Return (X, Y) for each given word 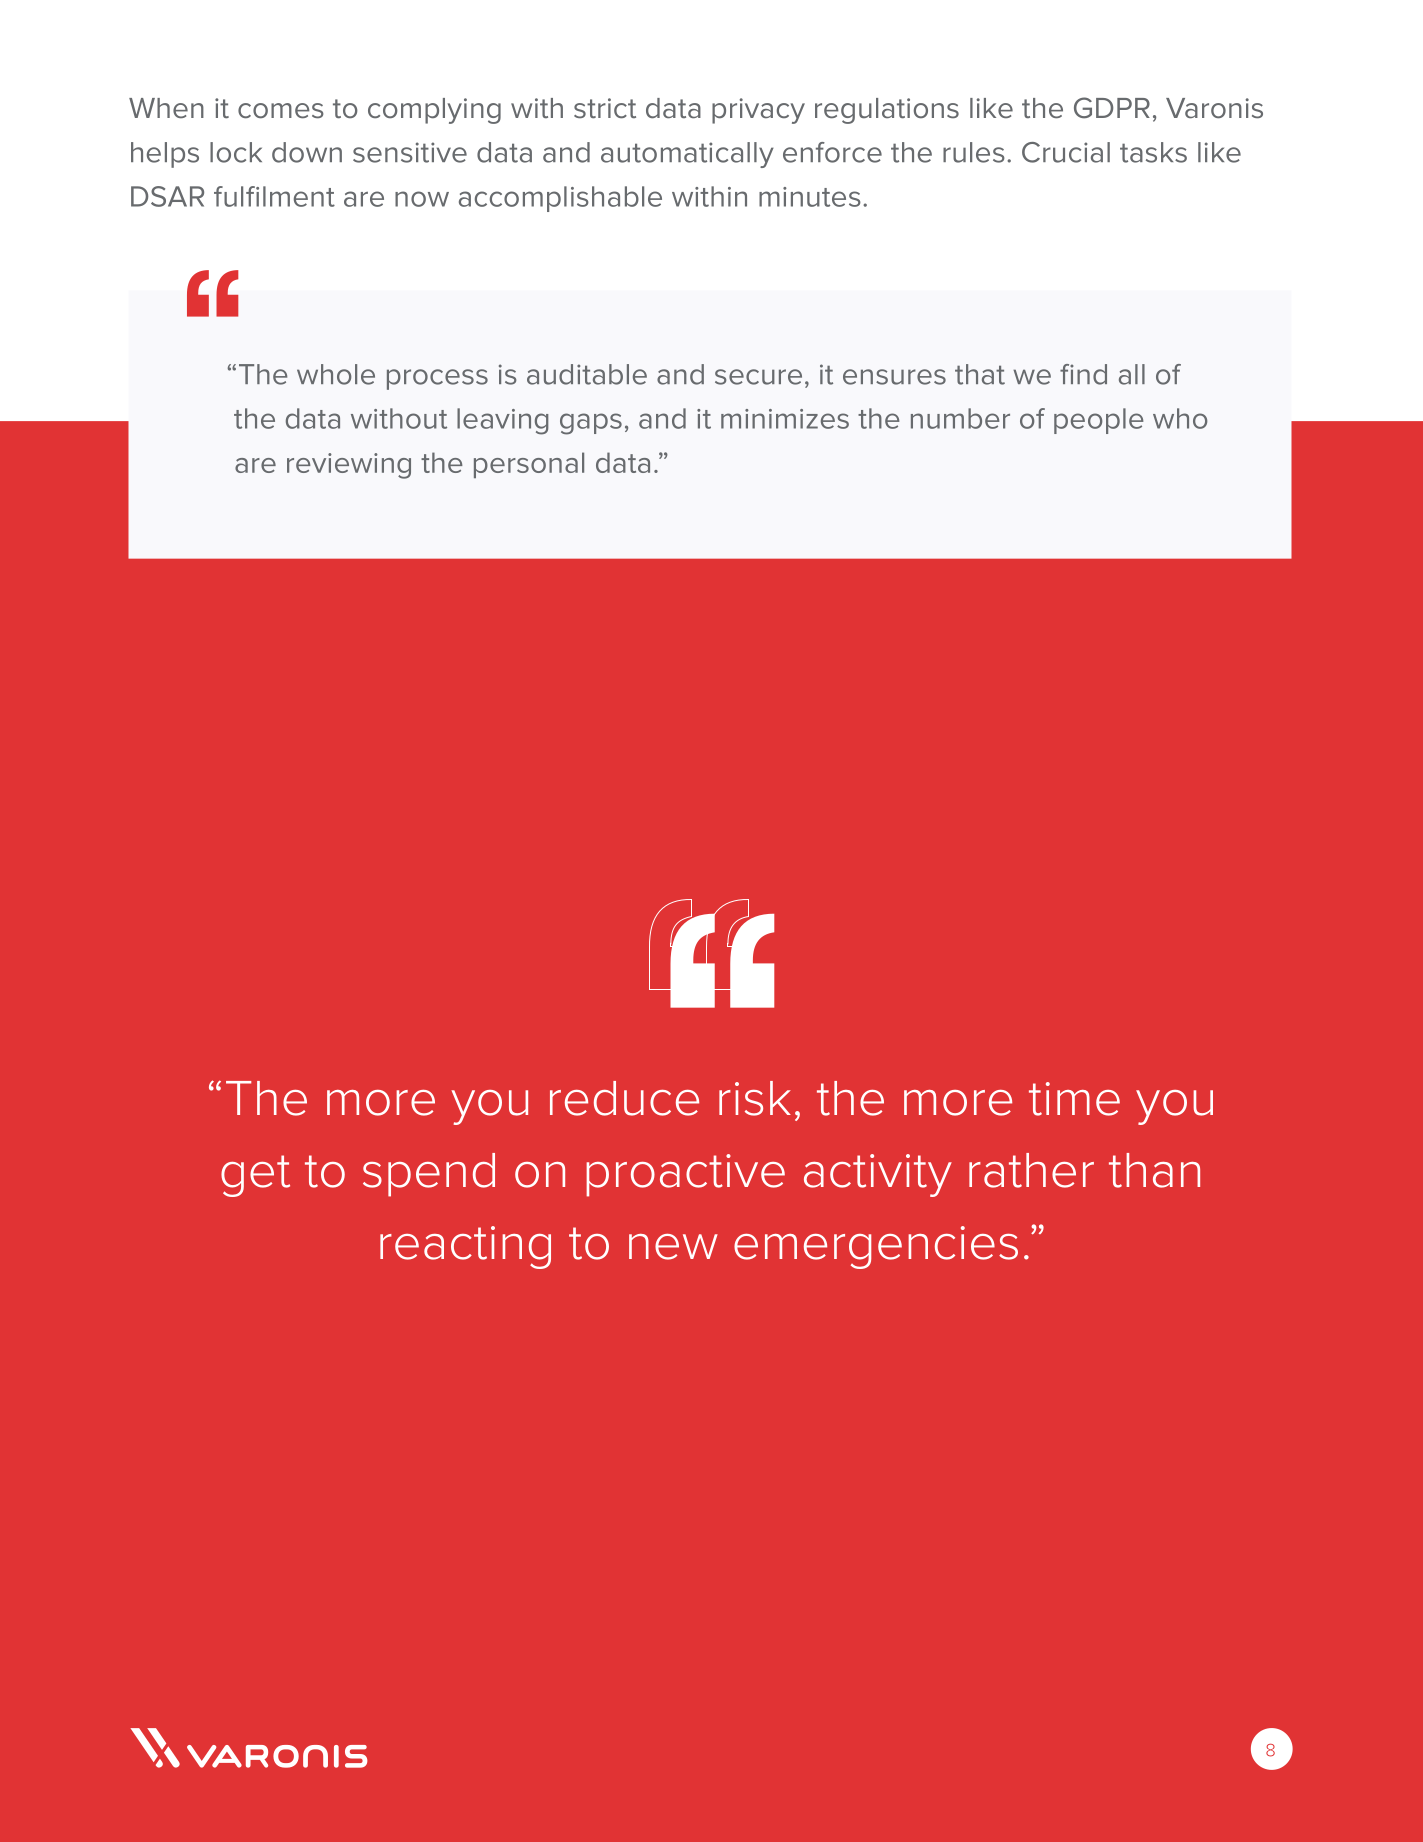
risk (755, 1098)
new (673, 1247)
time (1074, 1099)
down (307, 152)
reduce (624, 1098)
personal (529, 465)
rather (1031, 1170)
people (1099, 421)
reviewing (349, 466)
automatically (687, 155)
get (255, 1176)
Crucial (1066, 152)
